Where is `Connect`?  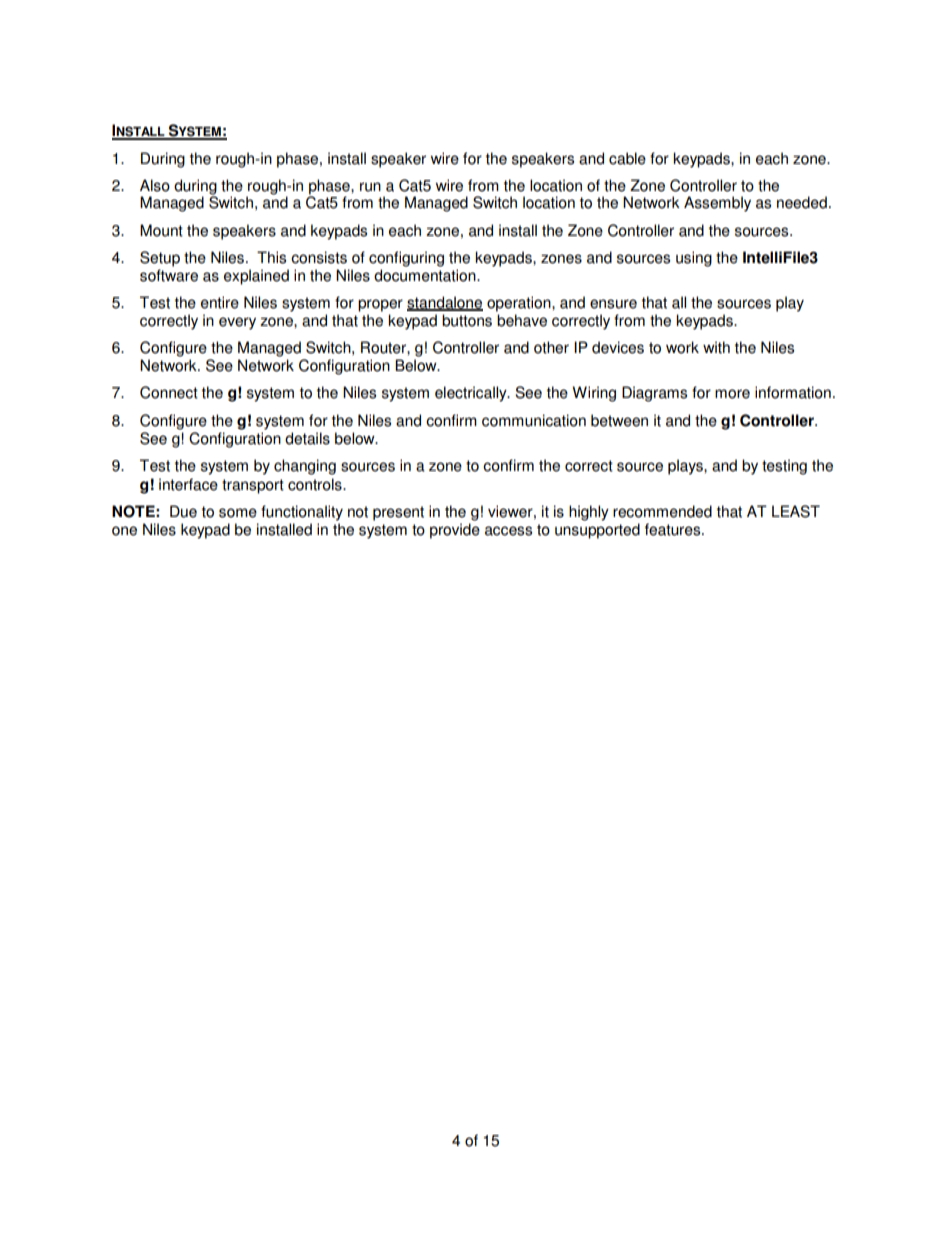
Connect is located at coordinates (169, 392).
